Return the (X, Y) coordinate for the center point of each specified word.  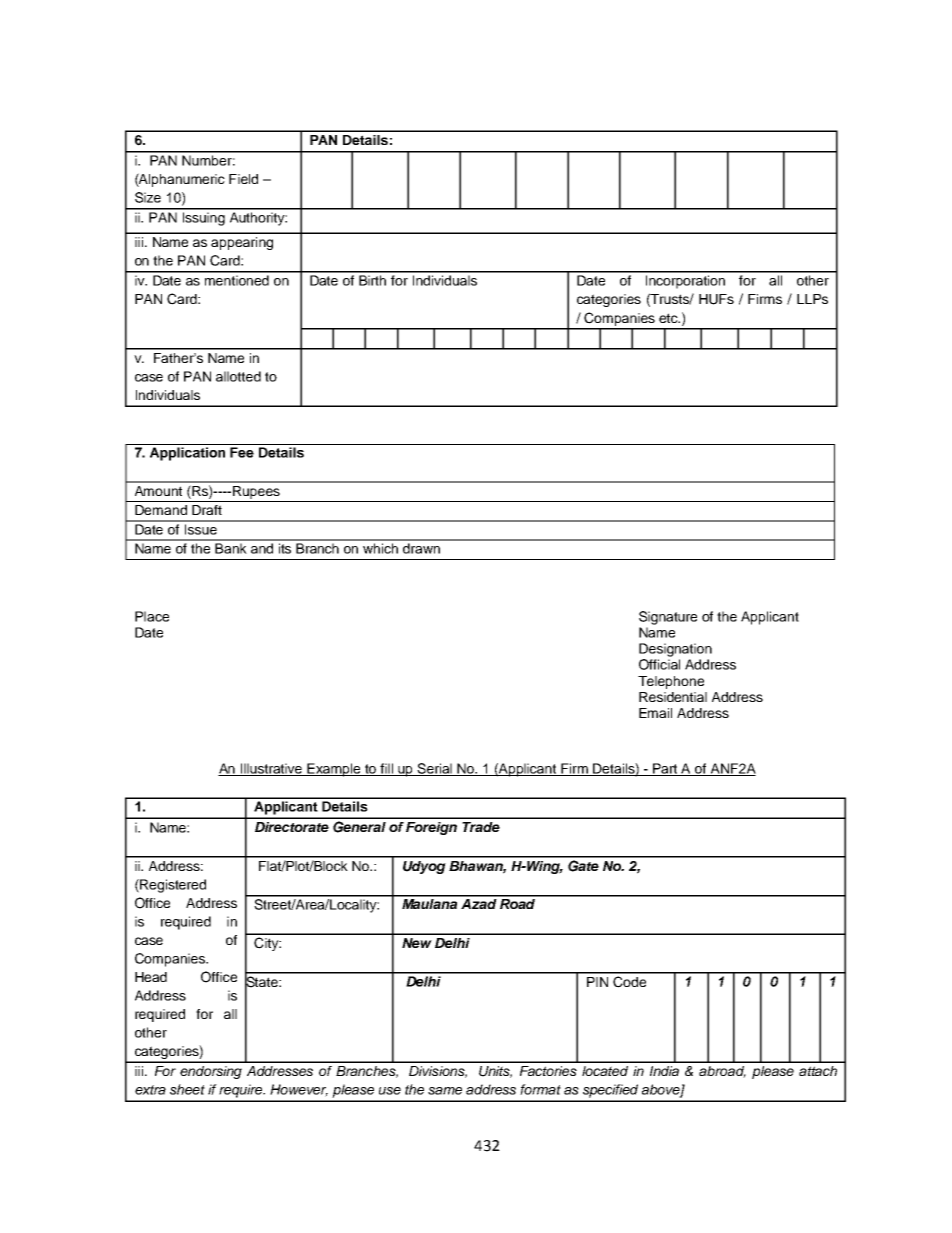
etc (669, 318)
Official (659, 664)
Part (665, 769)
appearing (242, 243)
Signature (668, 618)
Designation (675, 650)
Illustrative (272, 769)
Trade (481, 827)
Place (152, 616)
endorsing (211, 1072)
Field (243, 179)
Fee (242, 452)
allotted (238, 376)
